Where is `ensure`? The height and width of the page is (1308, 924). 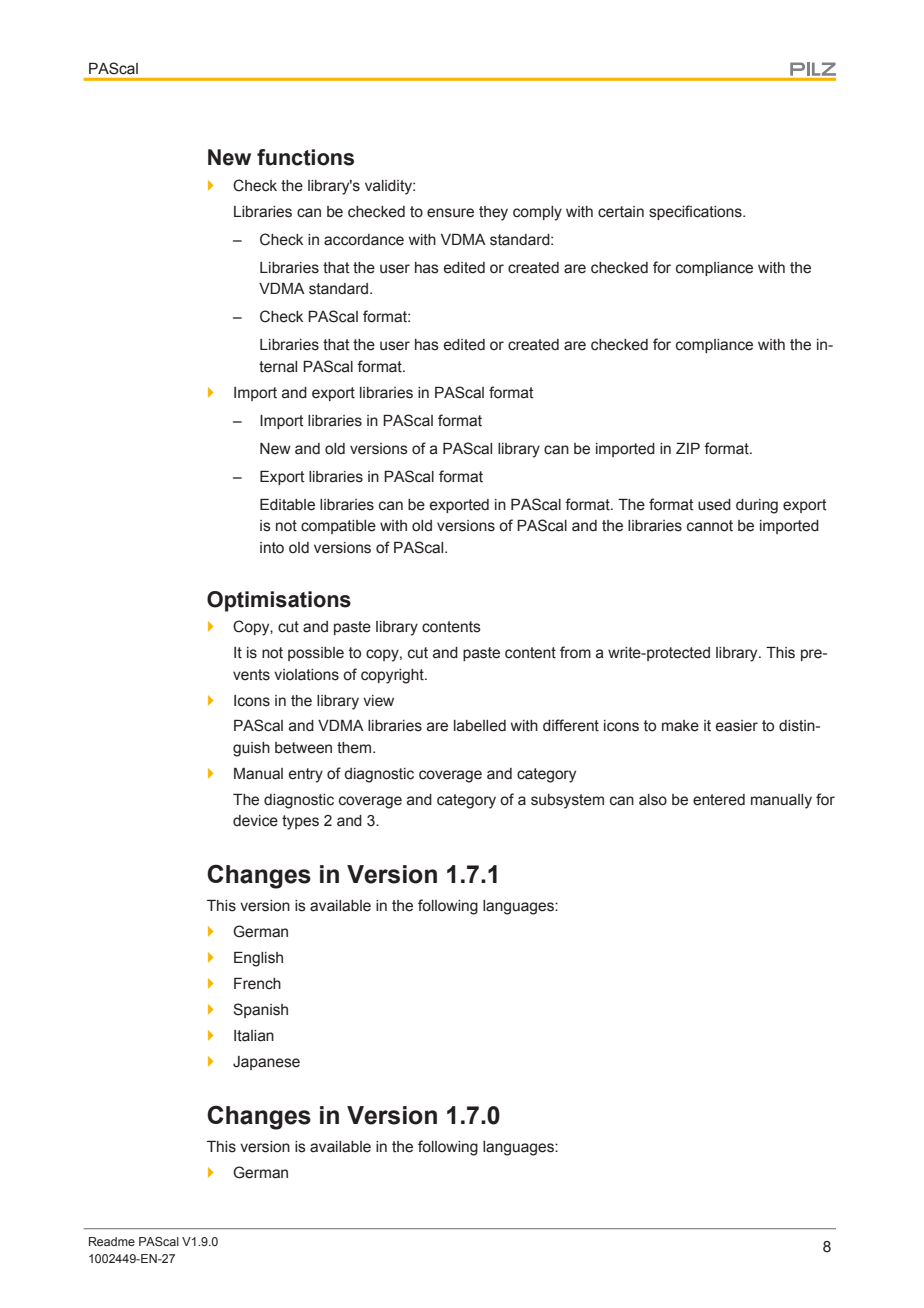
ensure is located at coordinates (450, 213).
